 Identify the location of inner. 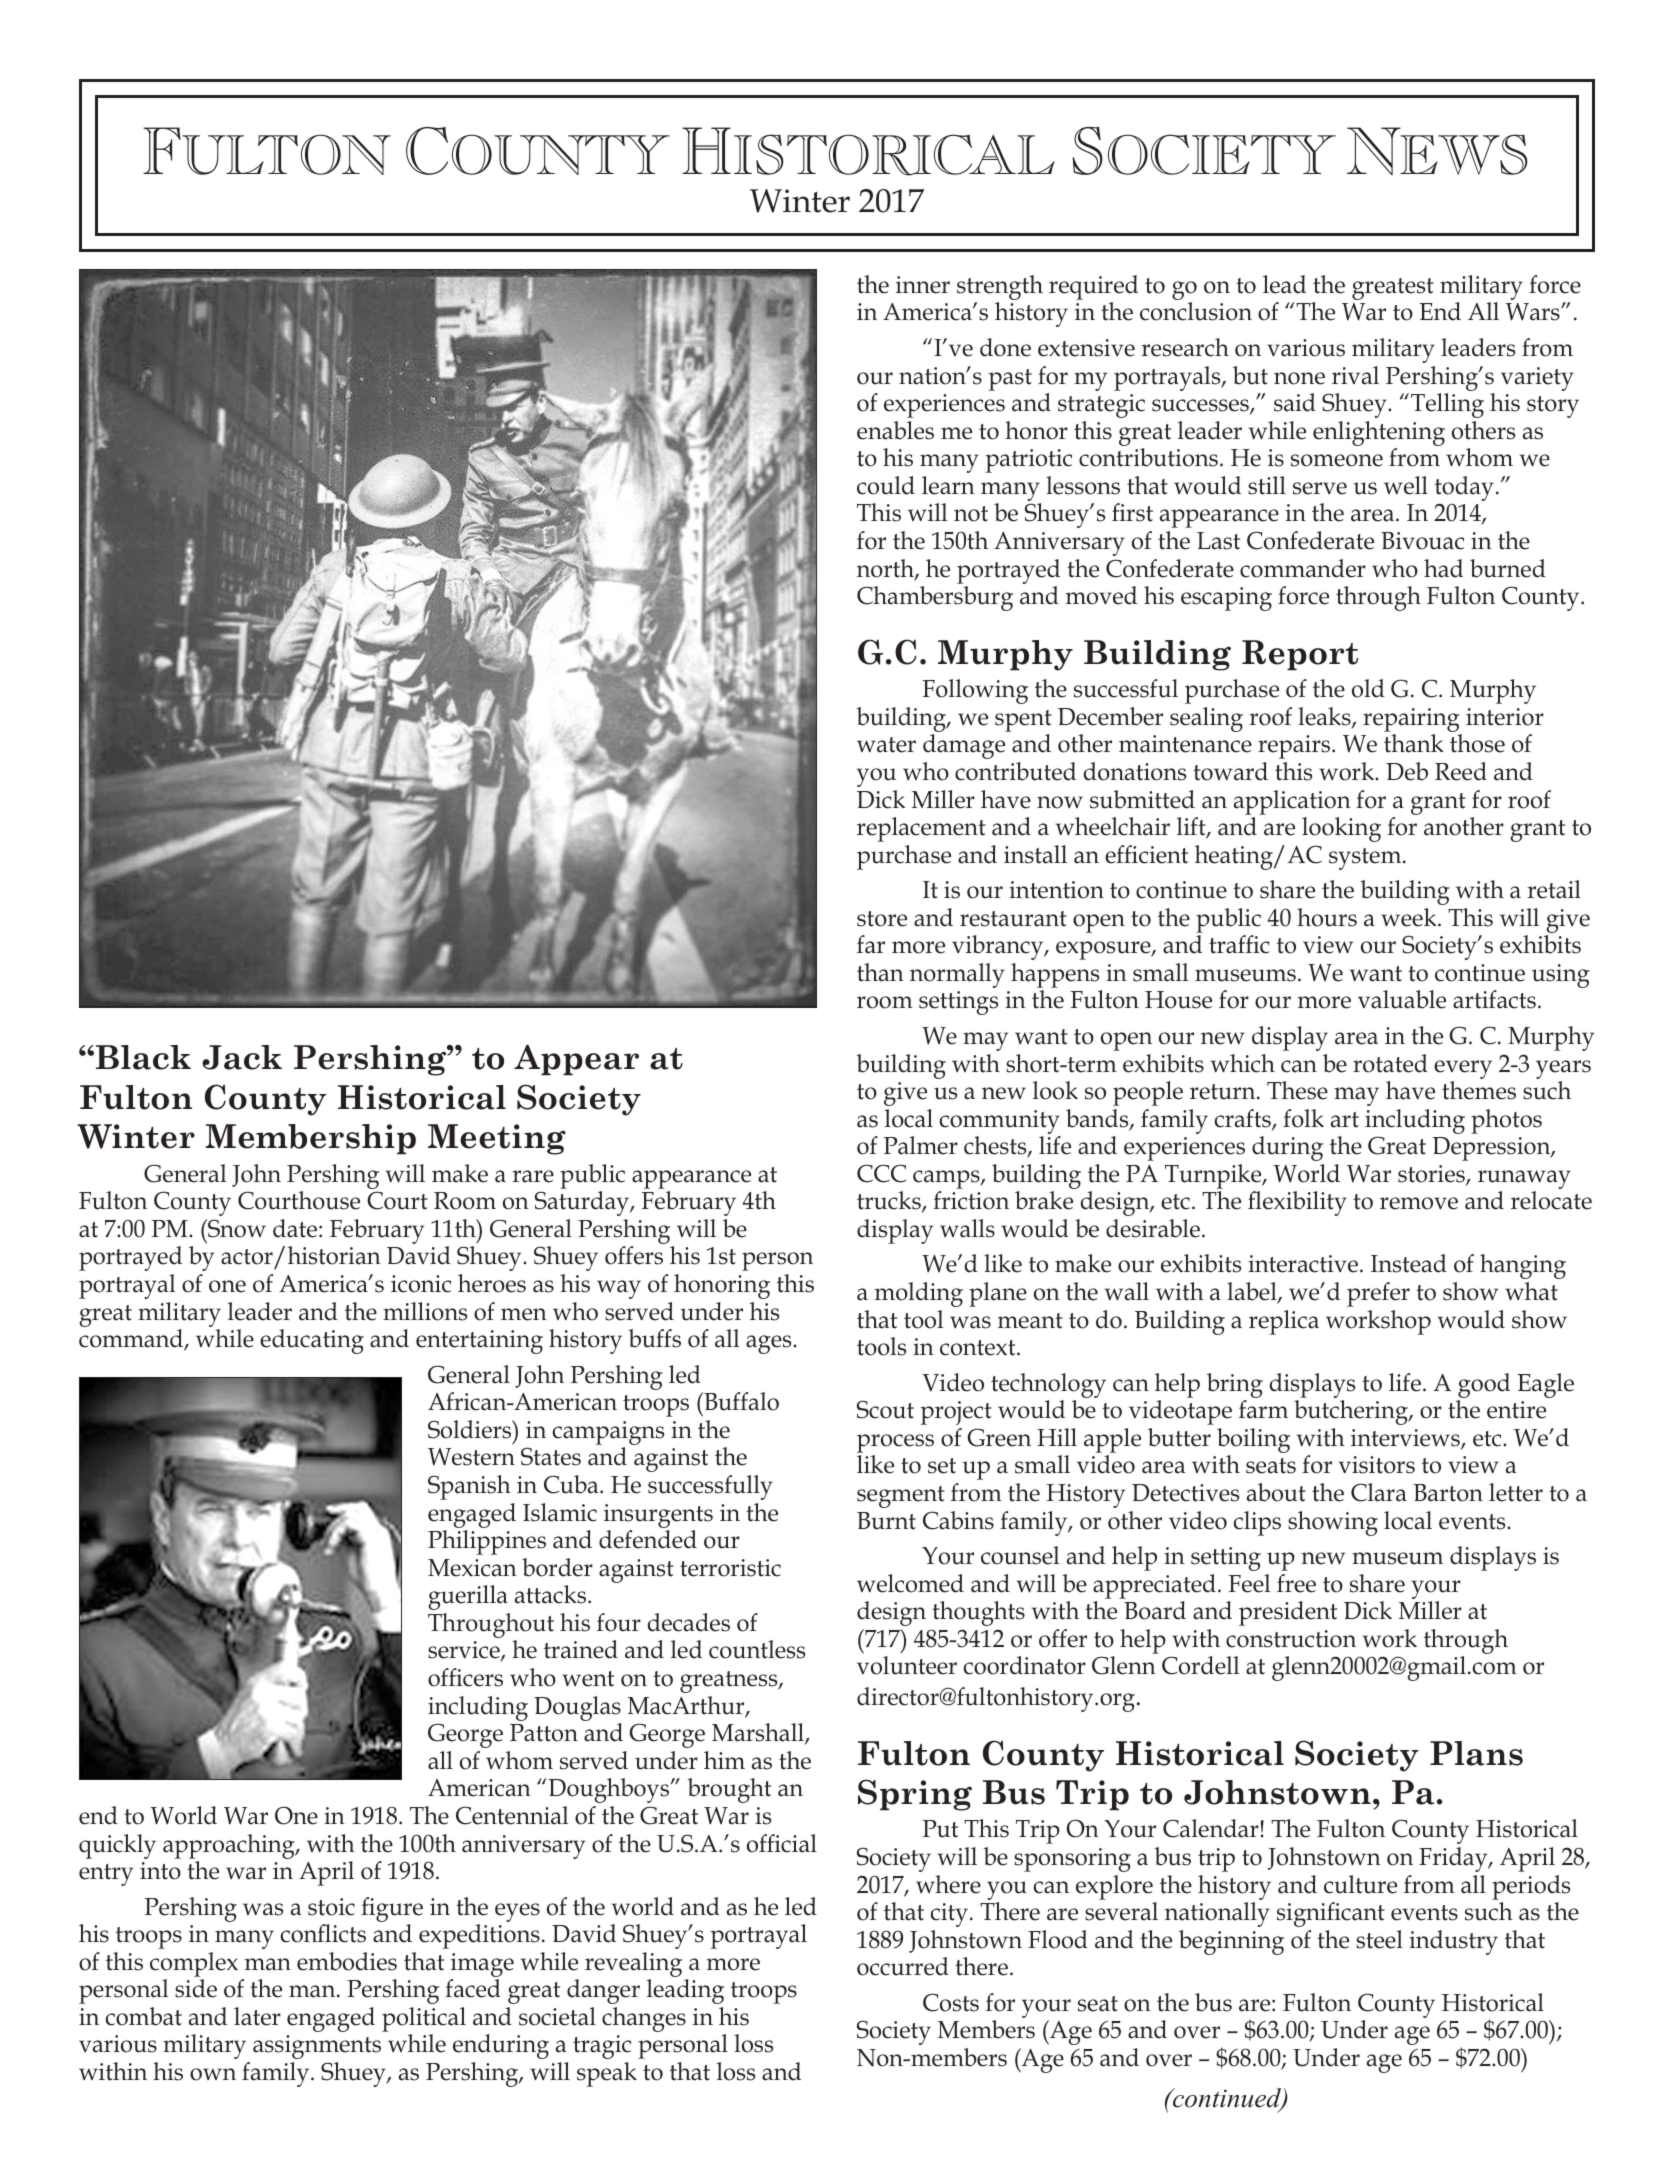
(923, 285).
